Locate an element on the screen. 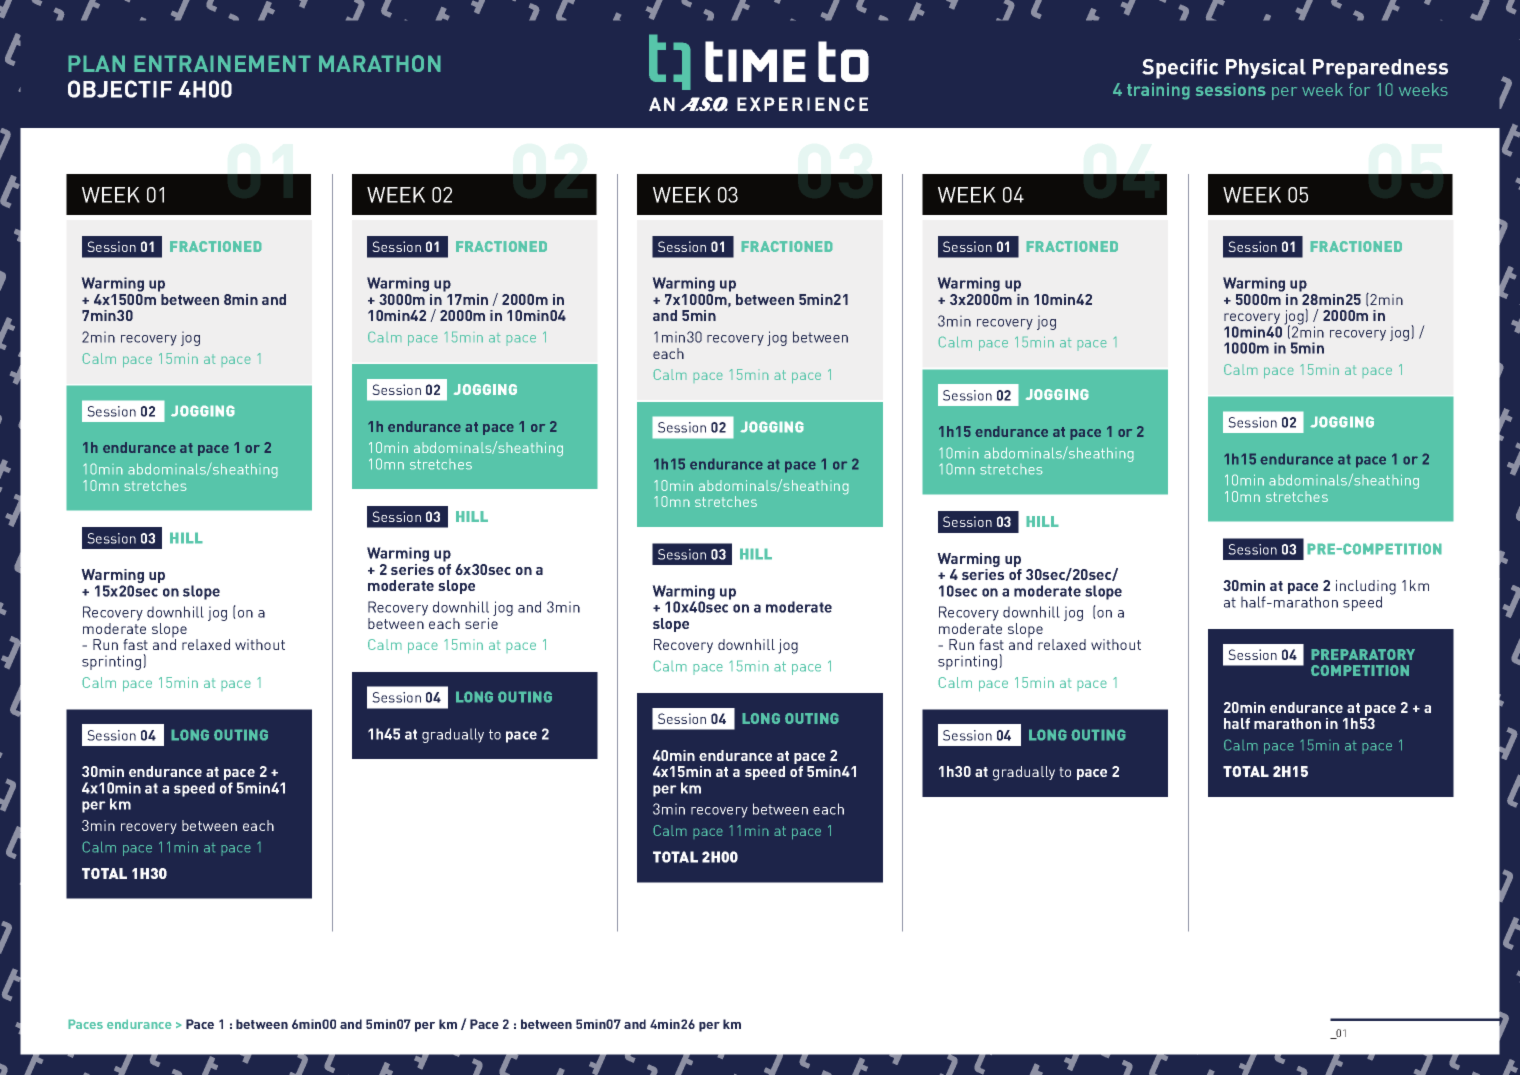  for is located at coordinates (1359, 89).
